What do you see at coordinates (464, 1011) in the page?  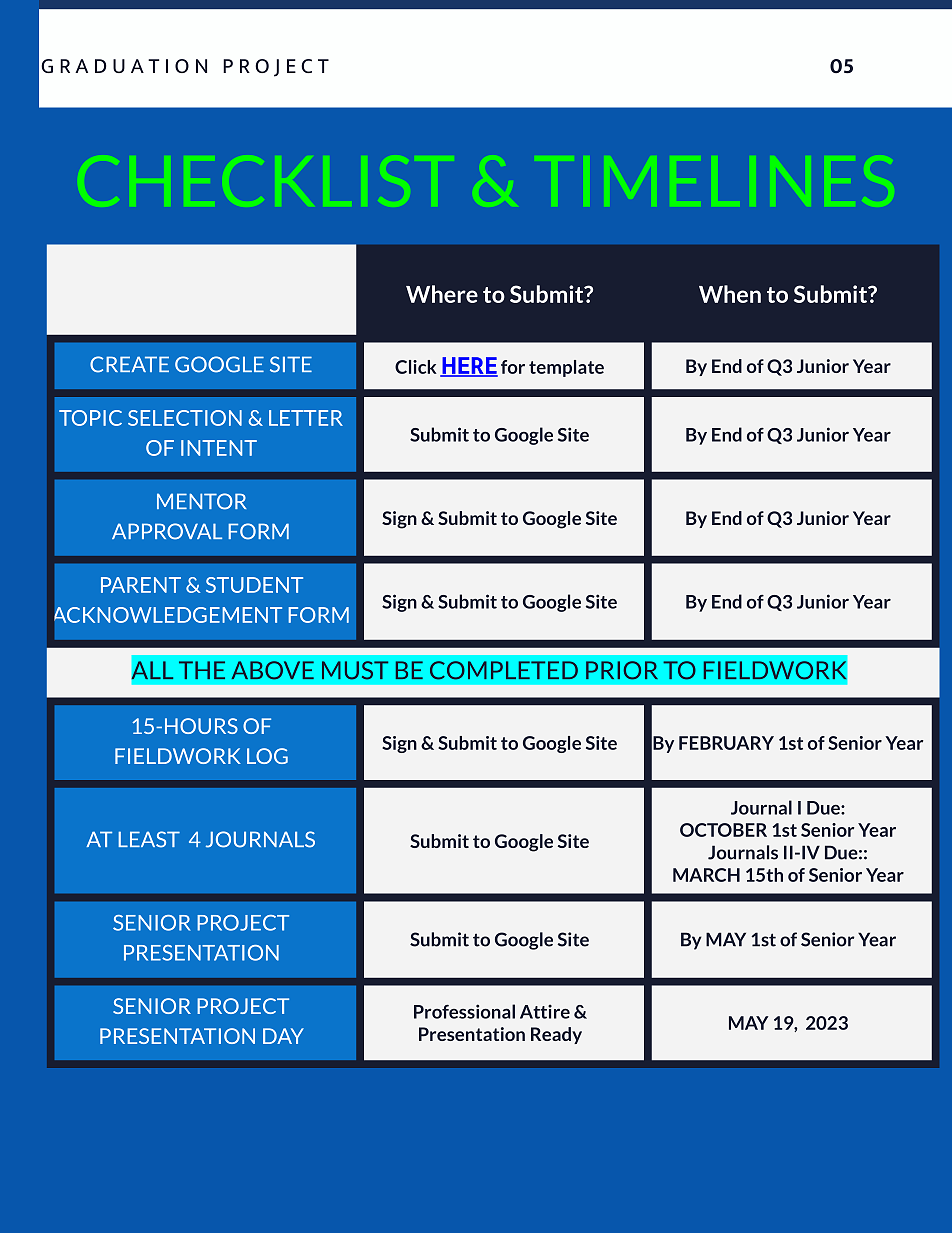 I see `Professional` at bounding box center [464, 1011].
